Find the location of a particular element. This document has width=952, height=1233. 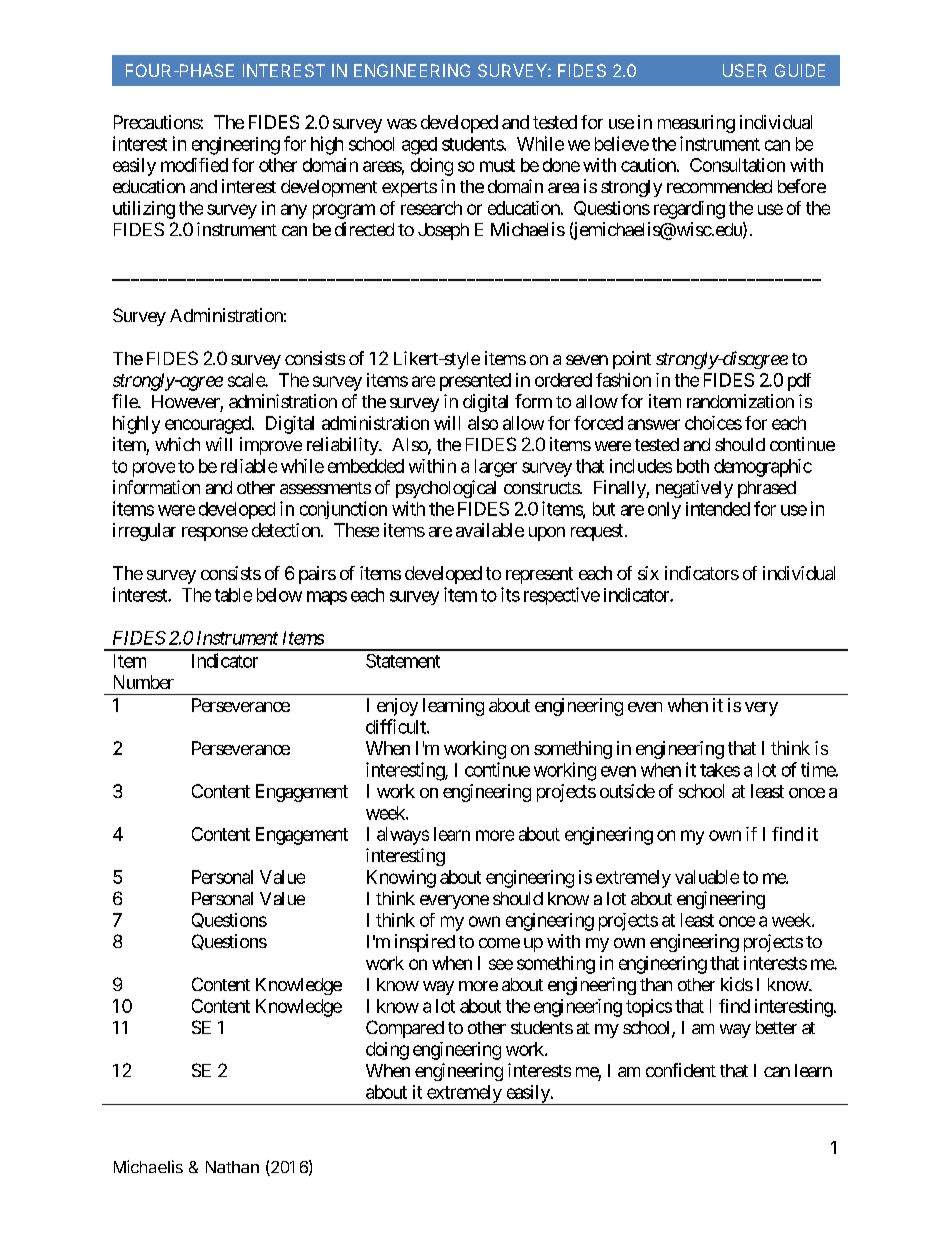

Compared is located at coordinates (405, 1029).
